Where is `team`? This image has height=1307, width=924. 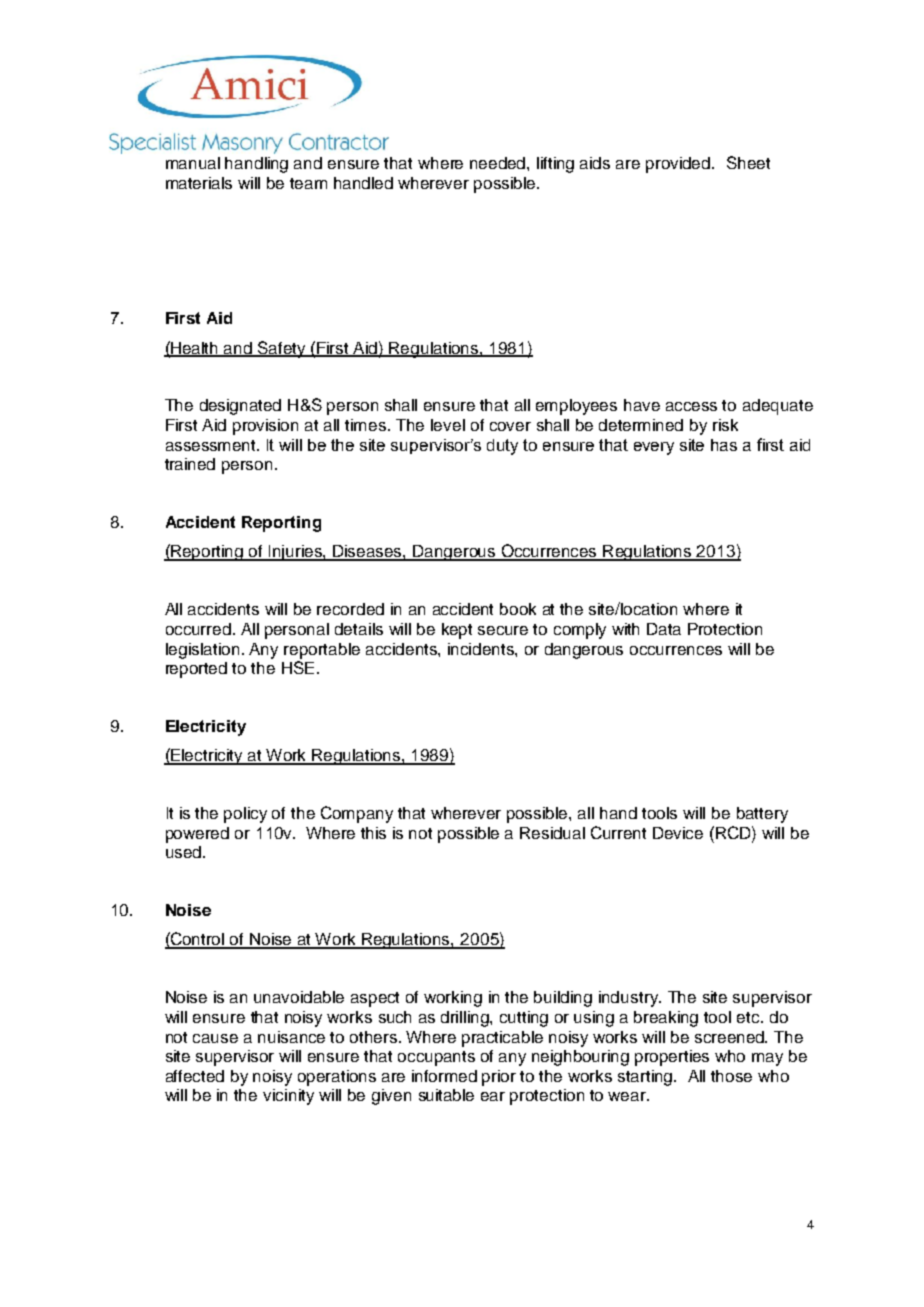 team is located at coordinates (308, 183).
